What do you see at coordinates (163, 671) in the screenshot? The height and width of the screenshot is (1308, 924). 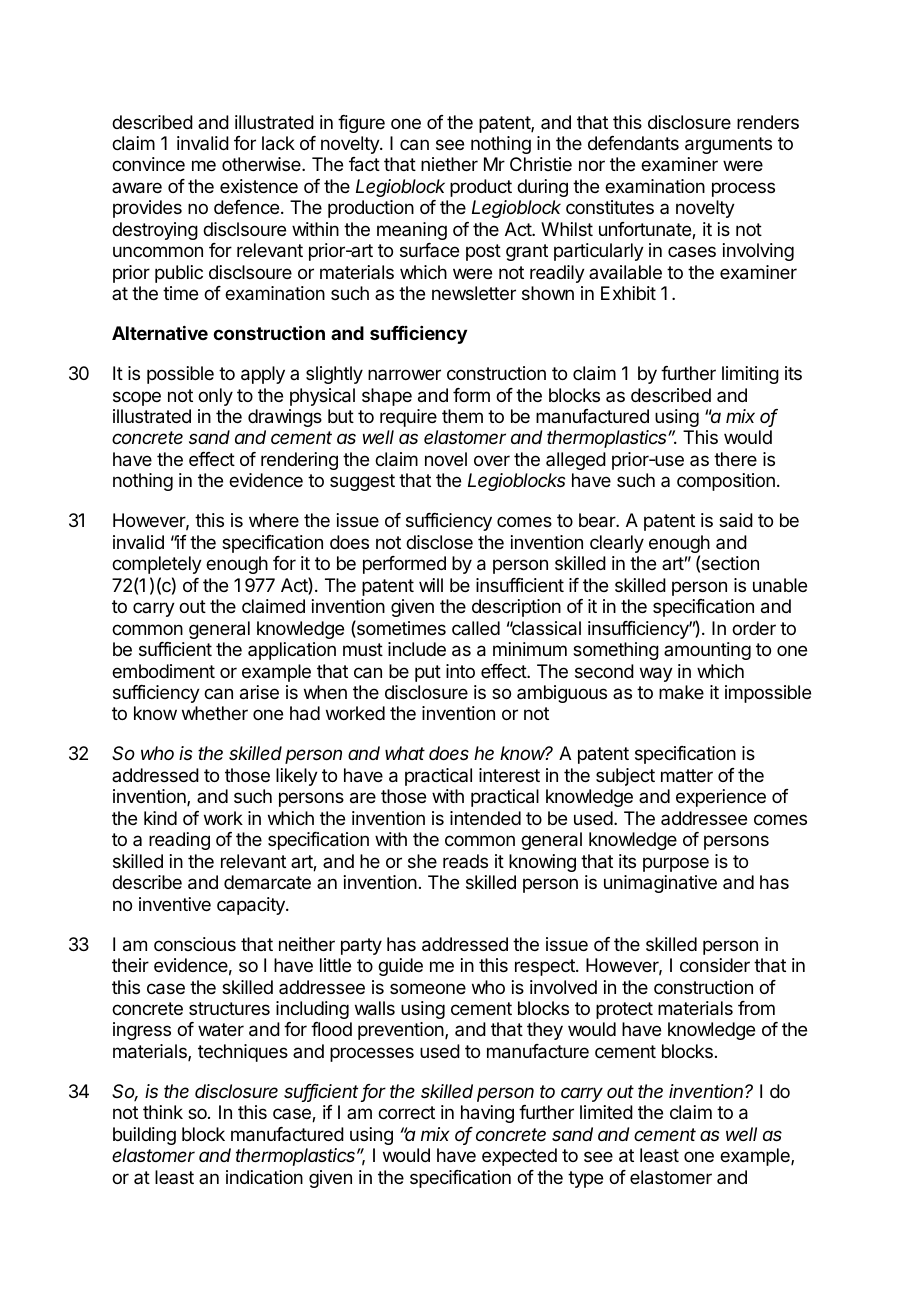 I see `embodiment` at bounding box center [163, 671].
